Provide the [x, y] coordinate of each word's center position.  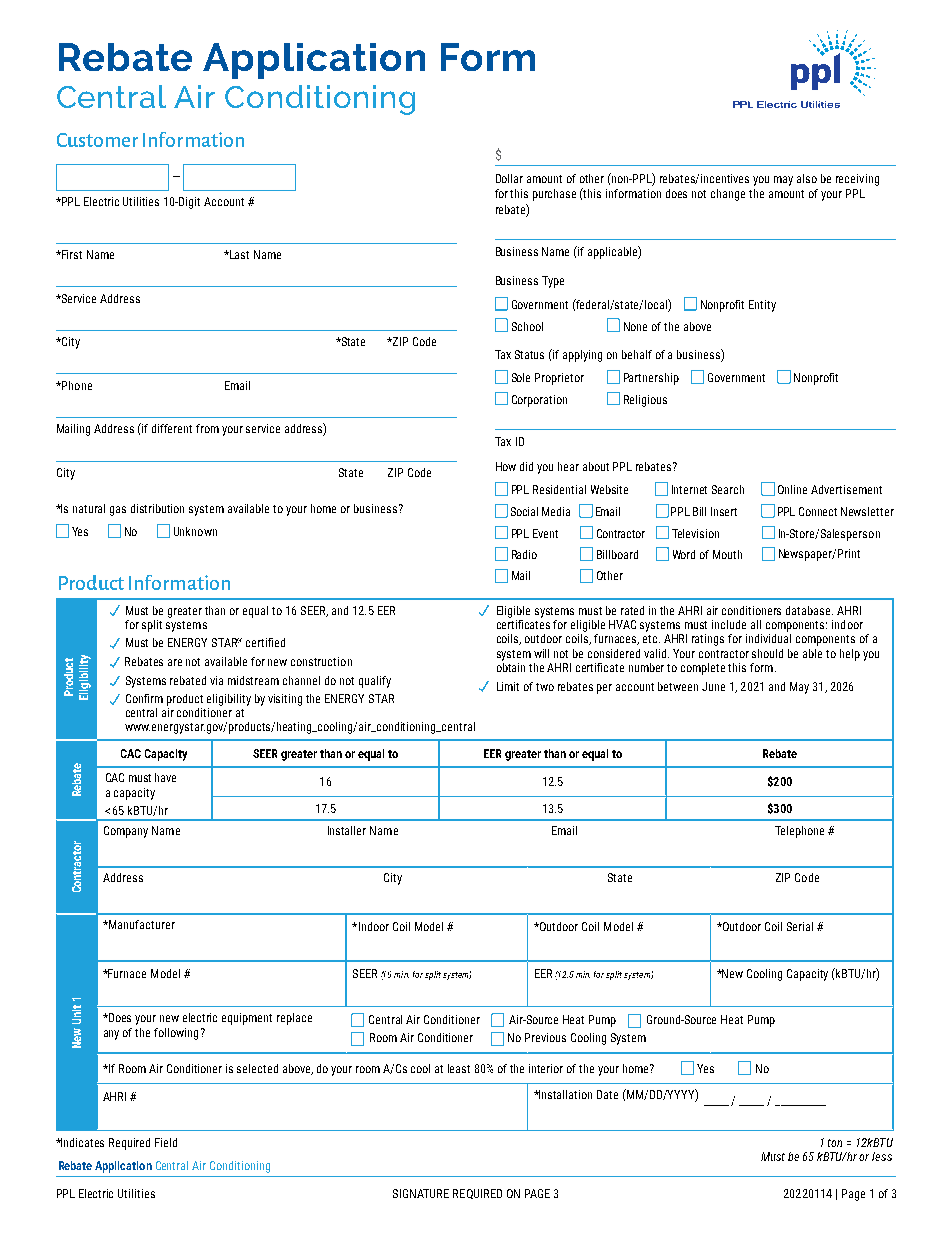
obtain [511, 666]
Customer [97, 140]
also [807, 178]
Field [166, 1142]
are [175, 662]
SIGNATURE [421, 1193]
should [767, 653]
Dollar [509, 178]
